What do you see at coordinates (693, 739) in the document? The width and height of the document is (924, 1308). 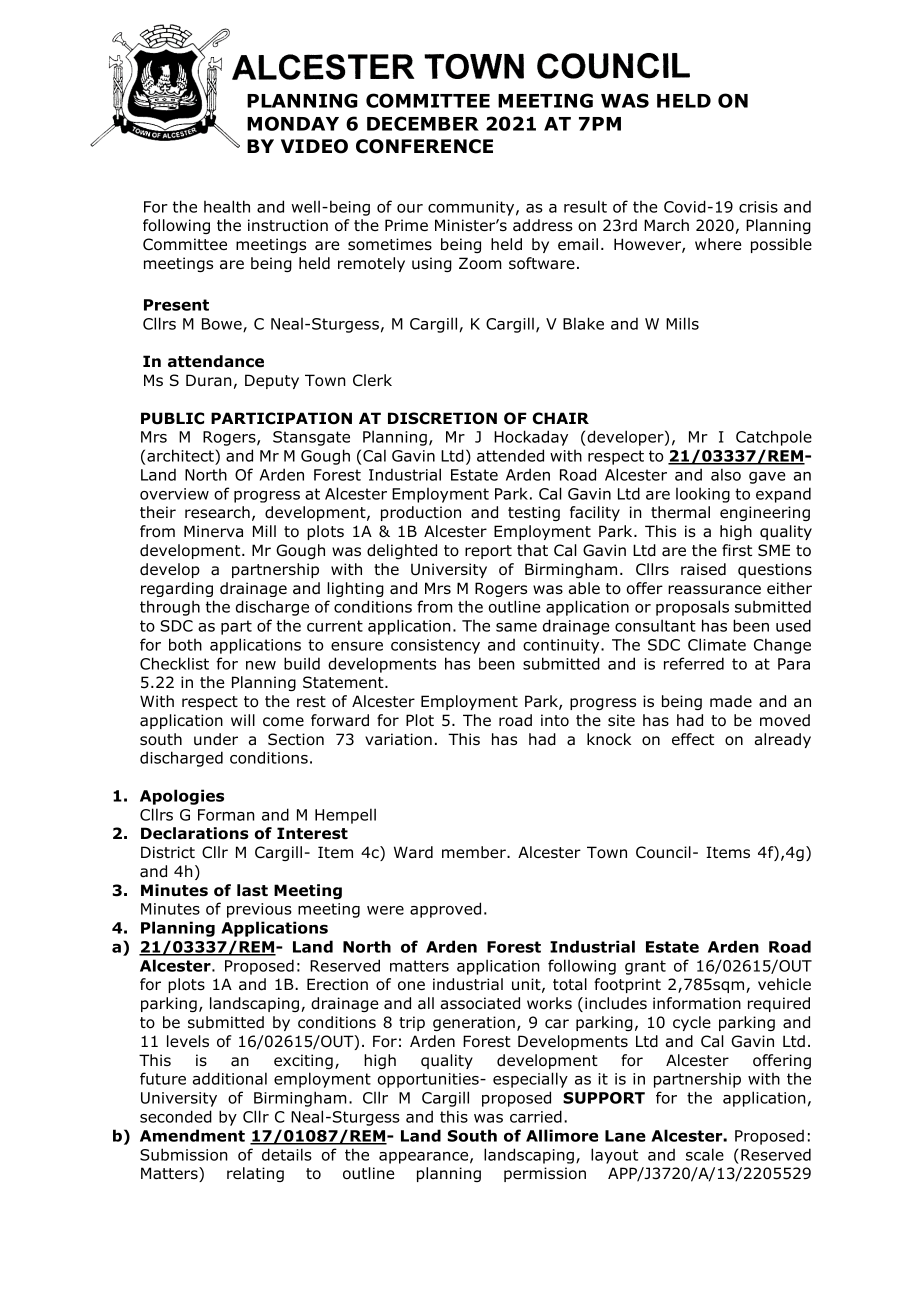 I see `effect` at bounding box center [693, 739].
